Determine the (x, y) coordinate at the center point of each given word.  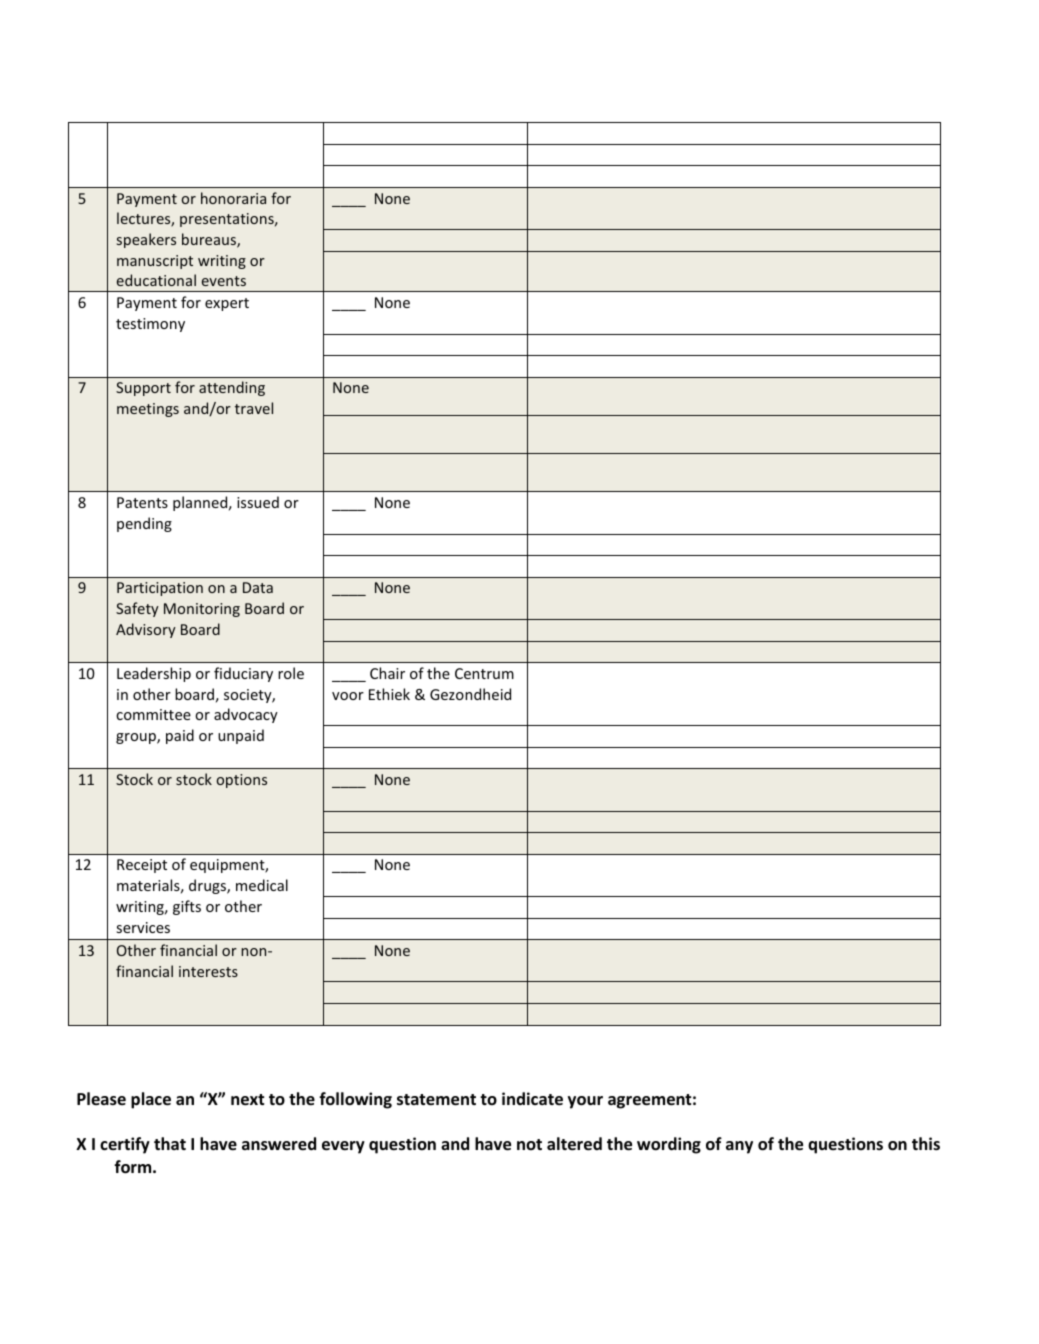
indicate (532, 1099)
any (739, 1147)
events (224, 281)
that (170, 1143)
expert (227, 304)
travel (254, 408)
